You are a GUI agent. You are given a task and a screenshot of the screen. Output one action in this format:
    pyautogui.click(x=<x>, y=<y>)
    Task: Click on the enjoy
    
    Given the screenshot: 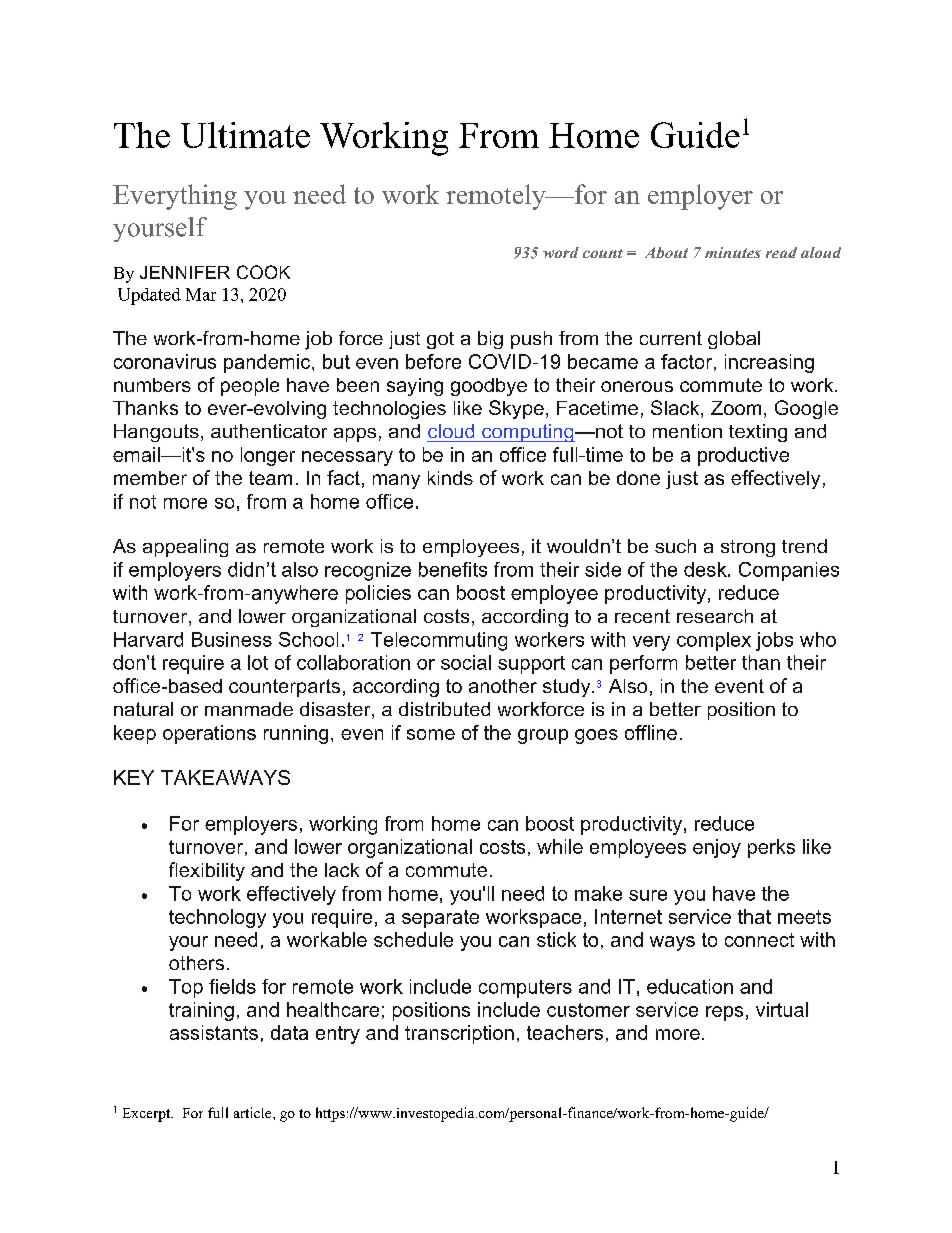 What is the action you would take?
    pyautogui.click(x=717, y=848)
